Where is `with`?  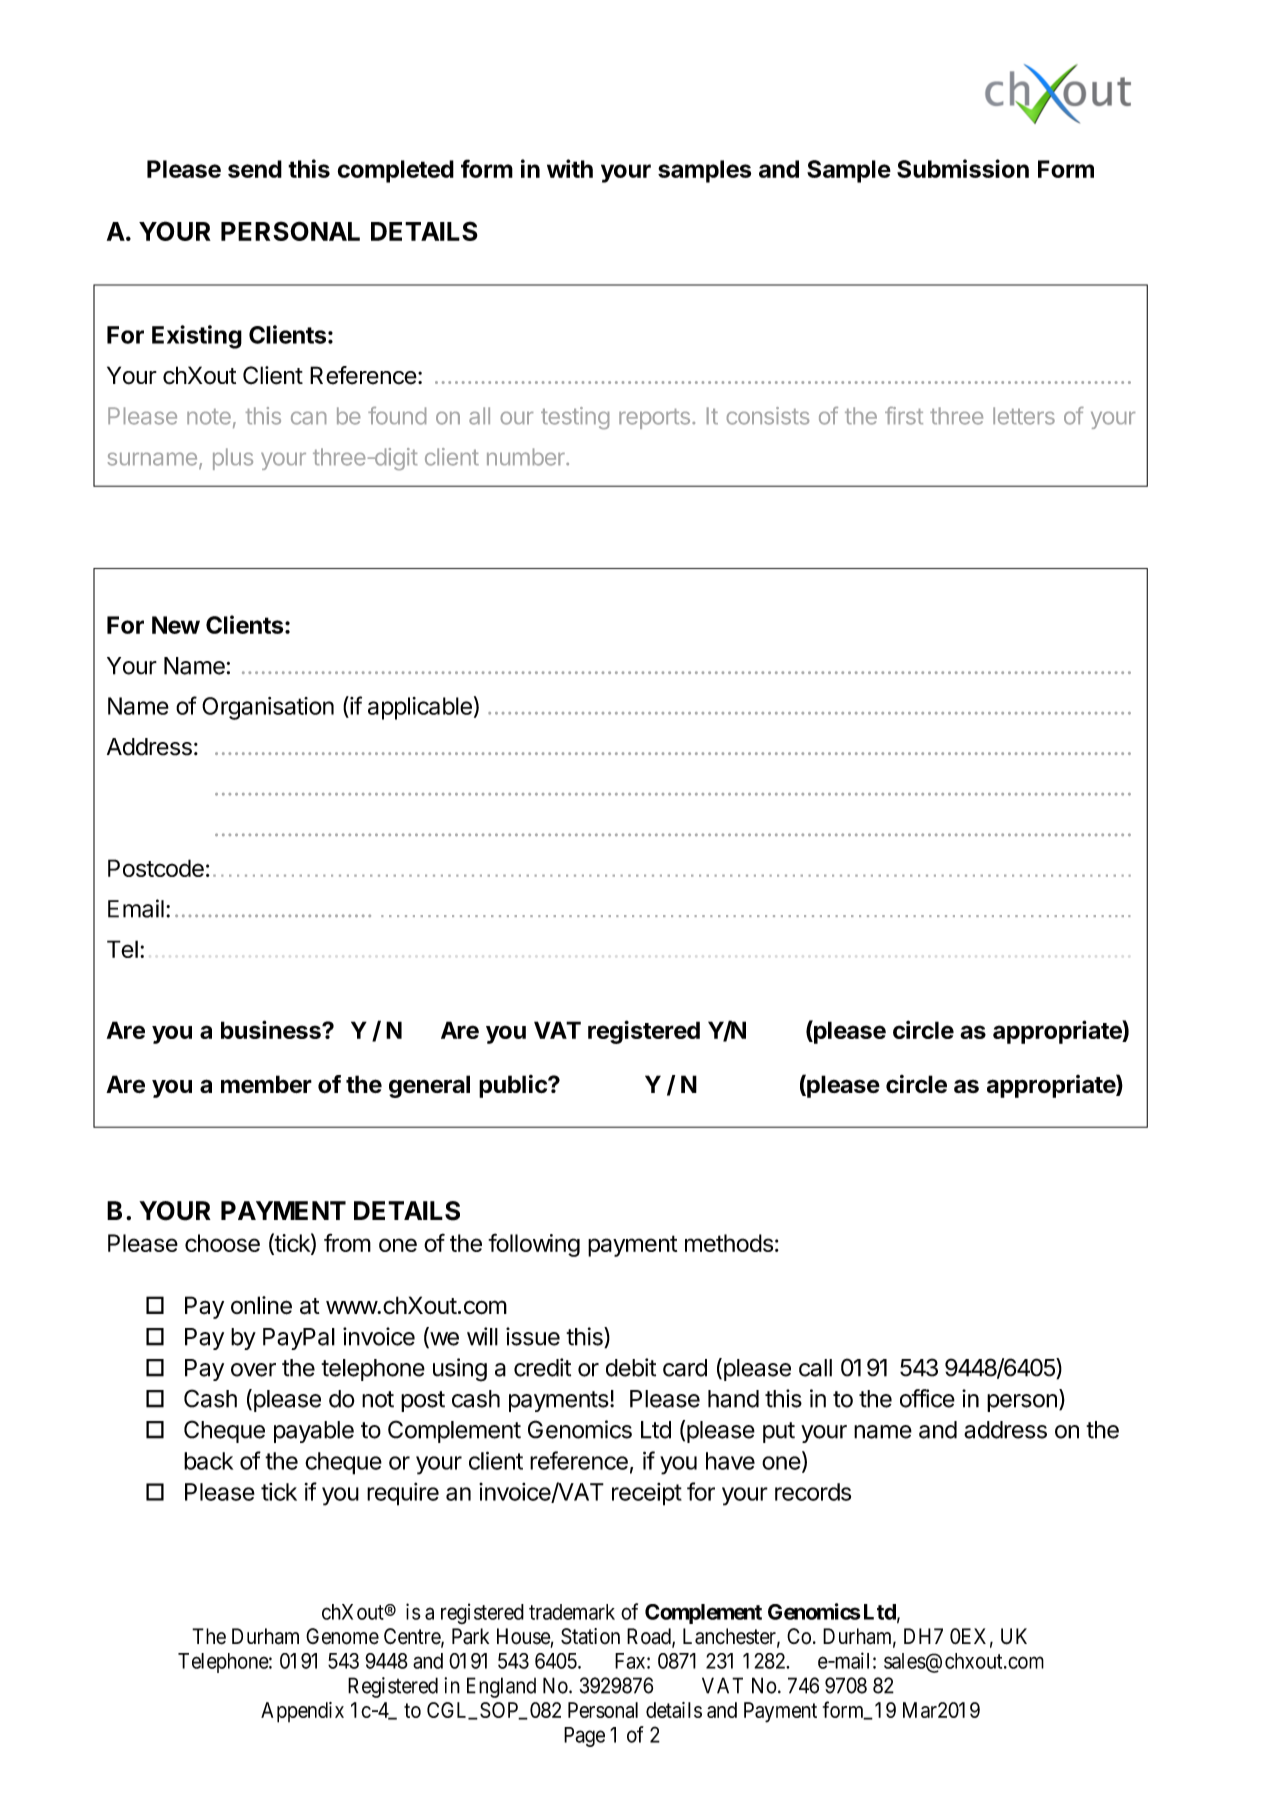 with is located at coordinates (570, 168).
